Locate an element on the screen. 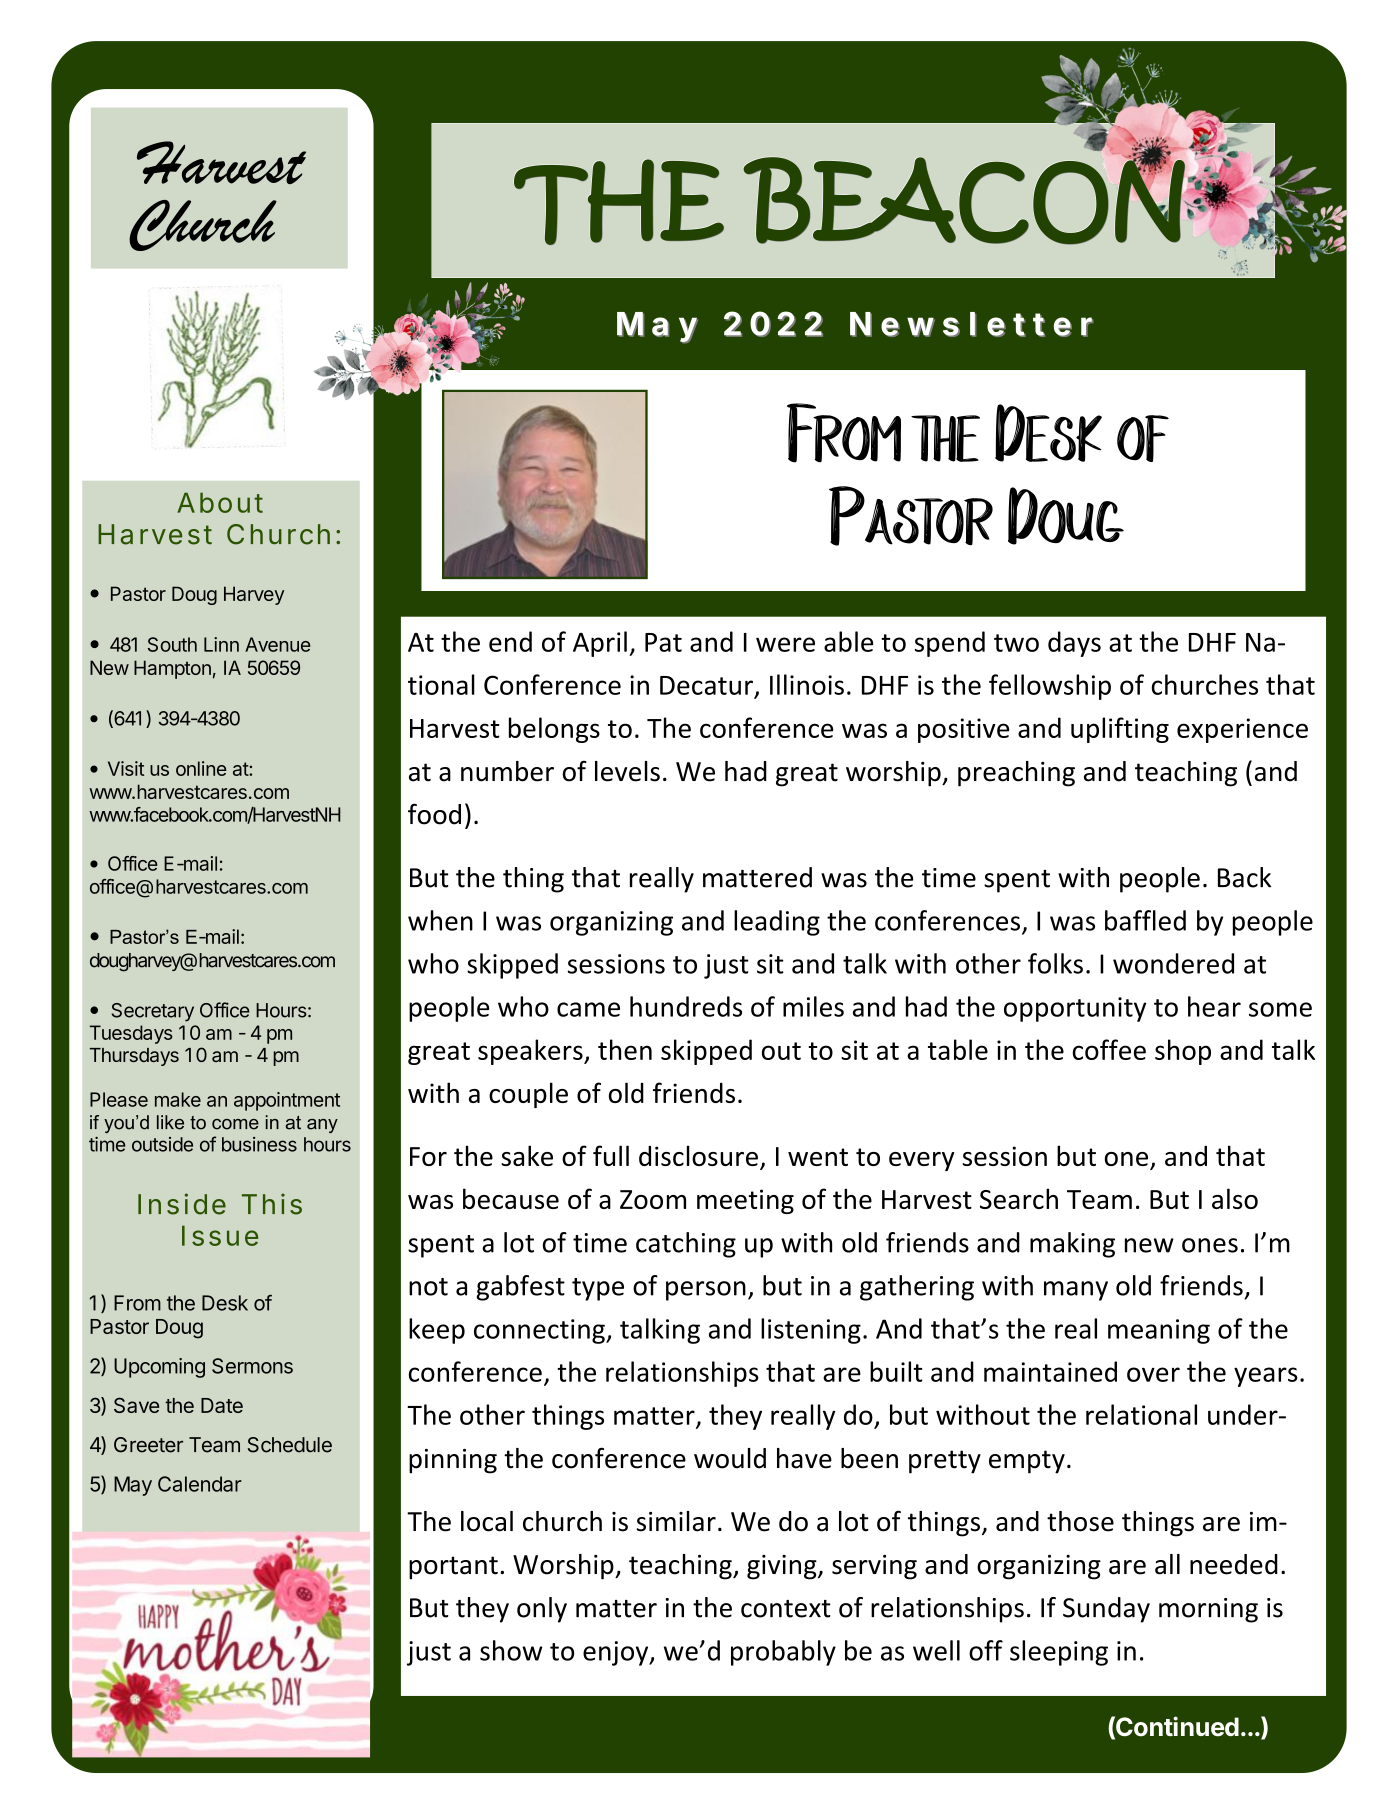 The image size is (1398, 1809). baffled is located at coordinates (1145, 920).
